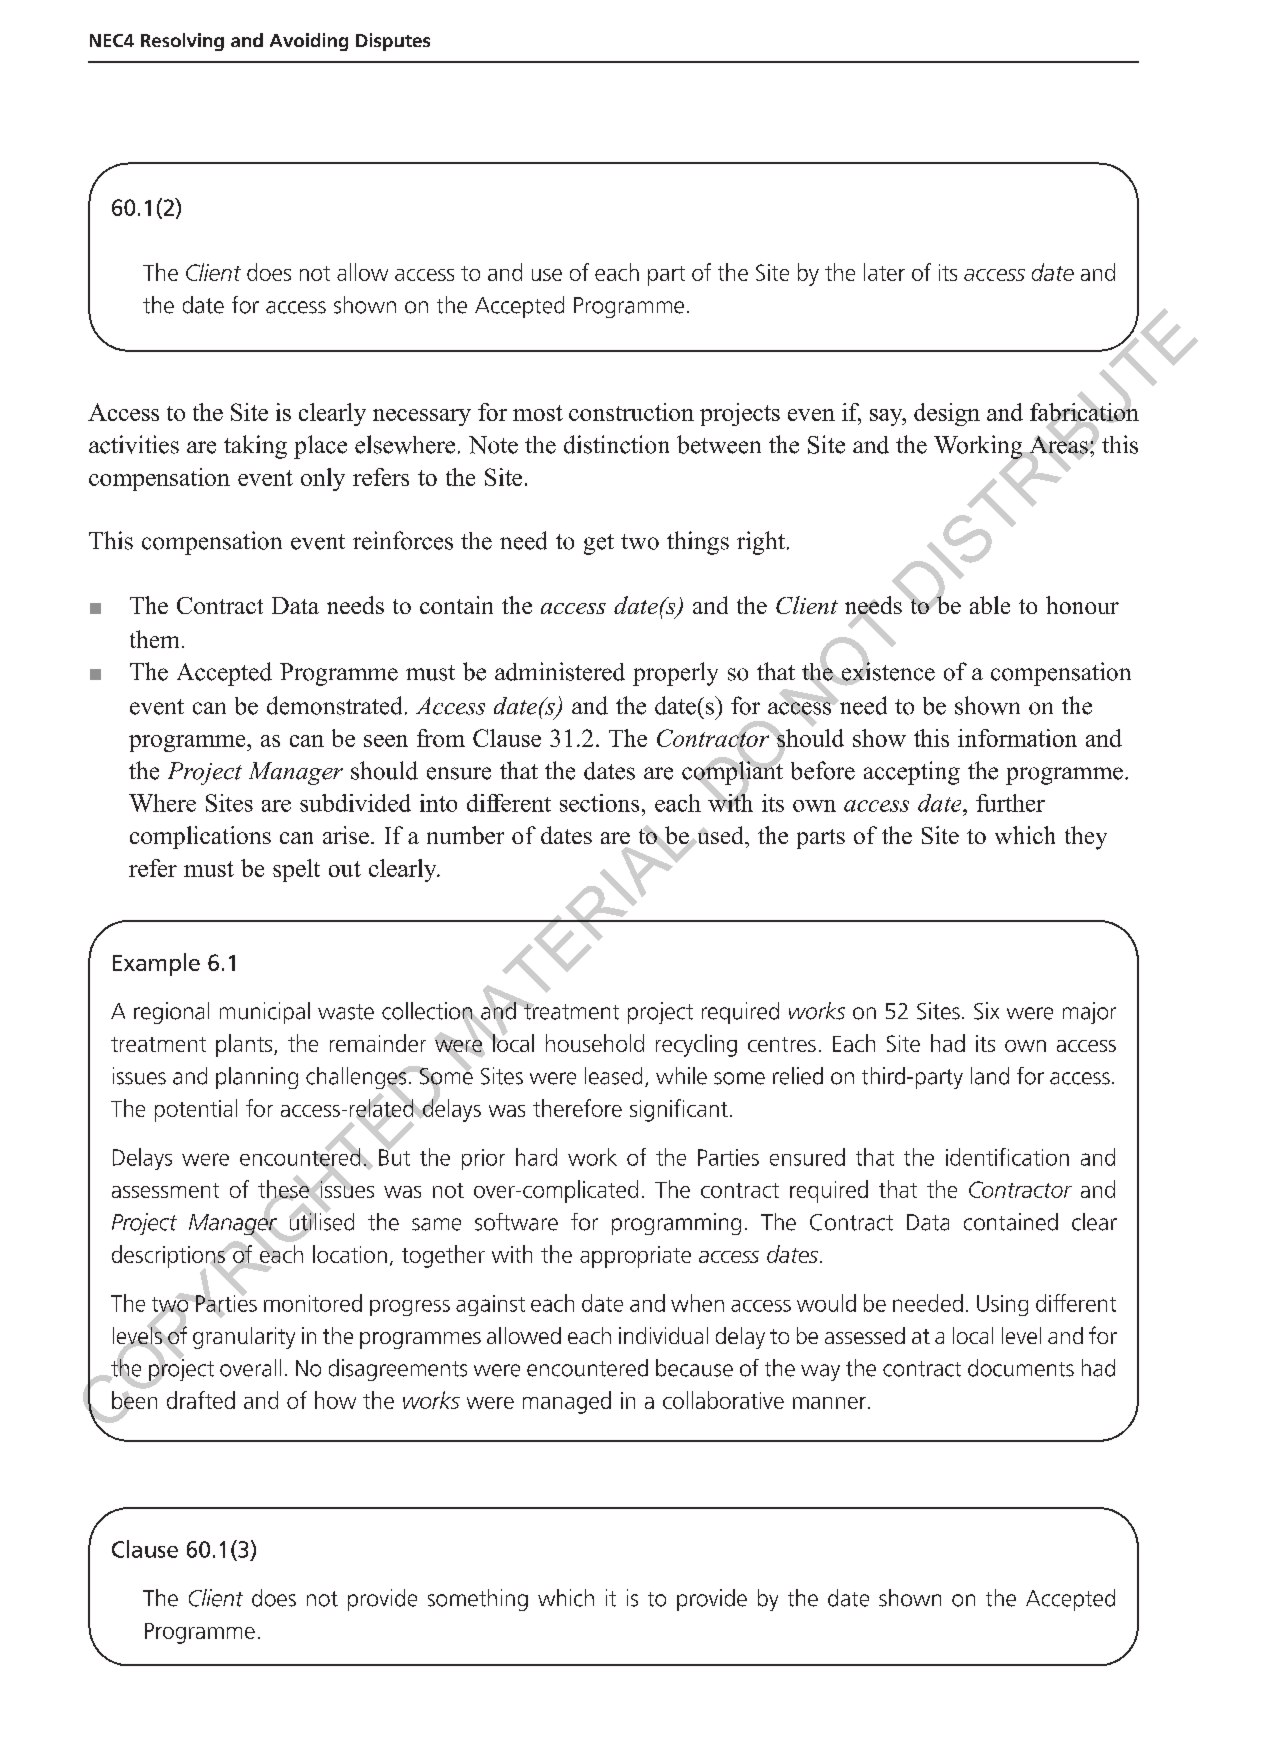  I want to click on Disputes, so click(393, 42).
